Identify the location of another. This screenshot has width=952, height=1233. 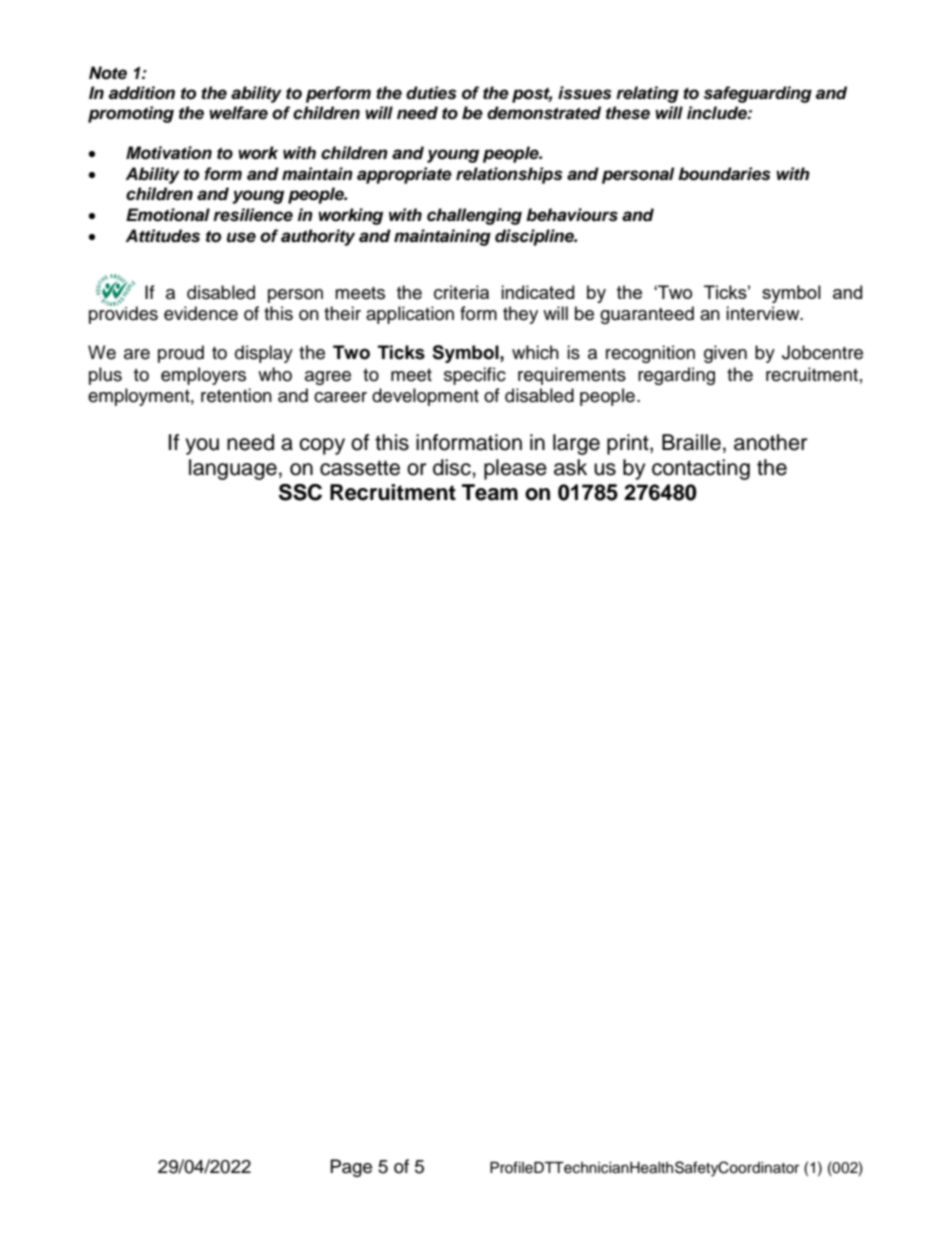
(770, 442).
